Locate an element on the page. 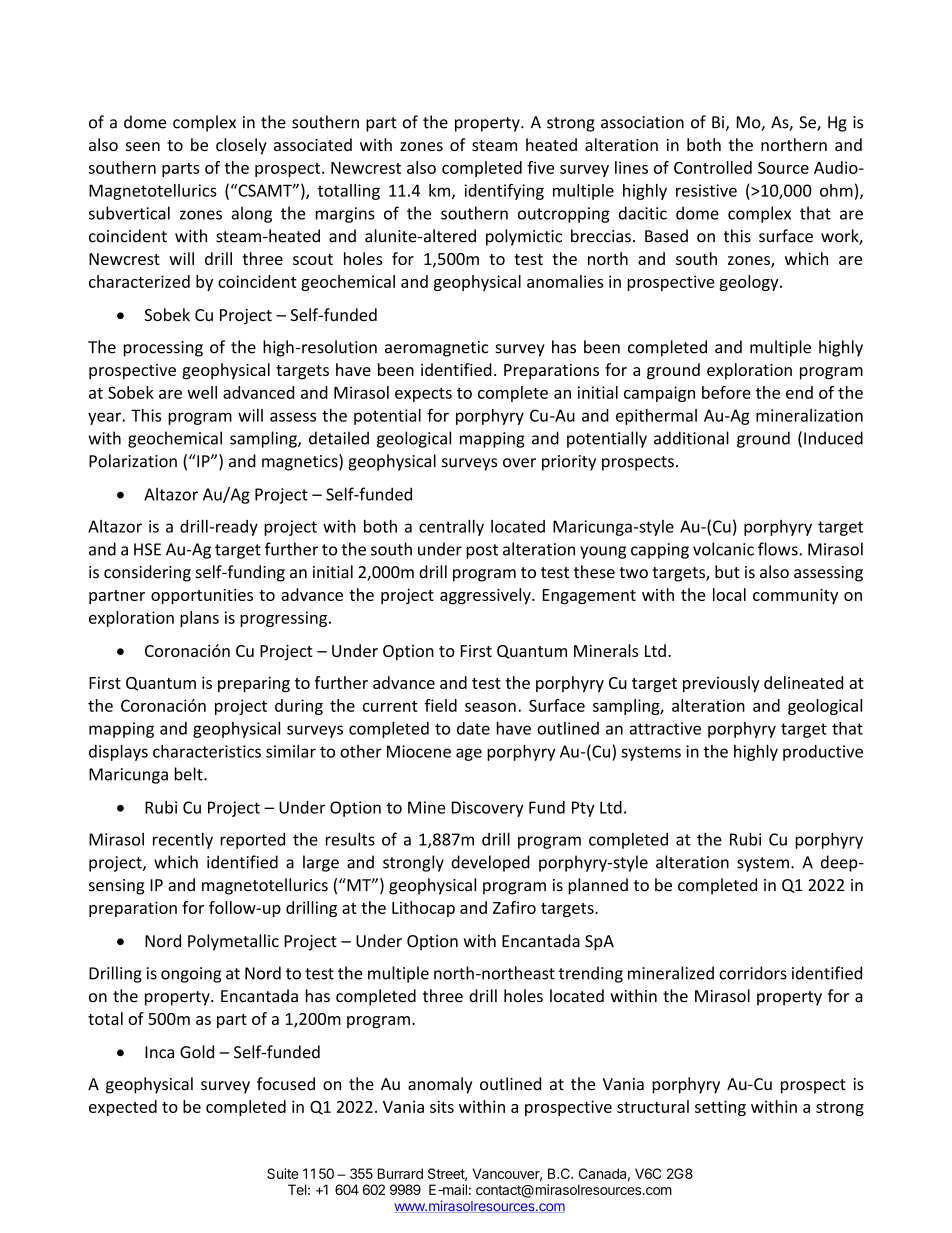  centrally is located at coordinates (451, 527).
